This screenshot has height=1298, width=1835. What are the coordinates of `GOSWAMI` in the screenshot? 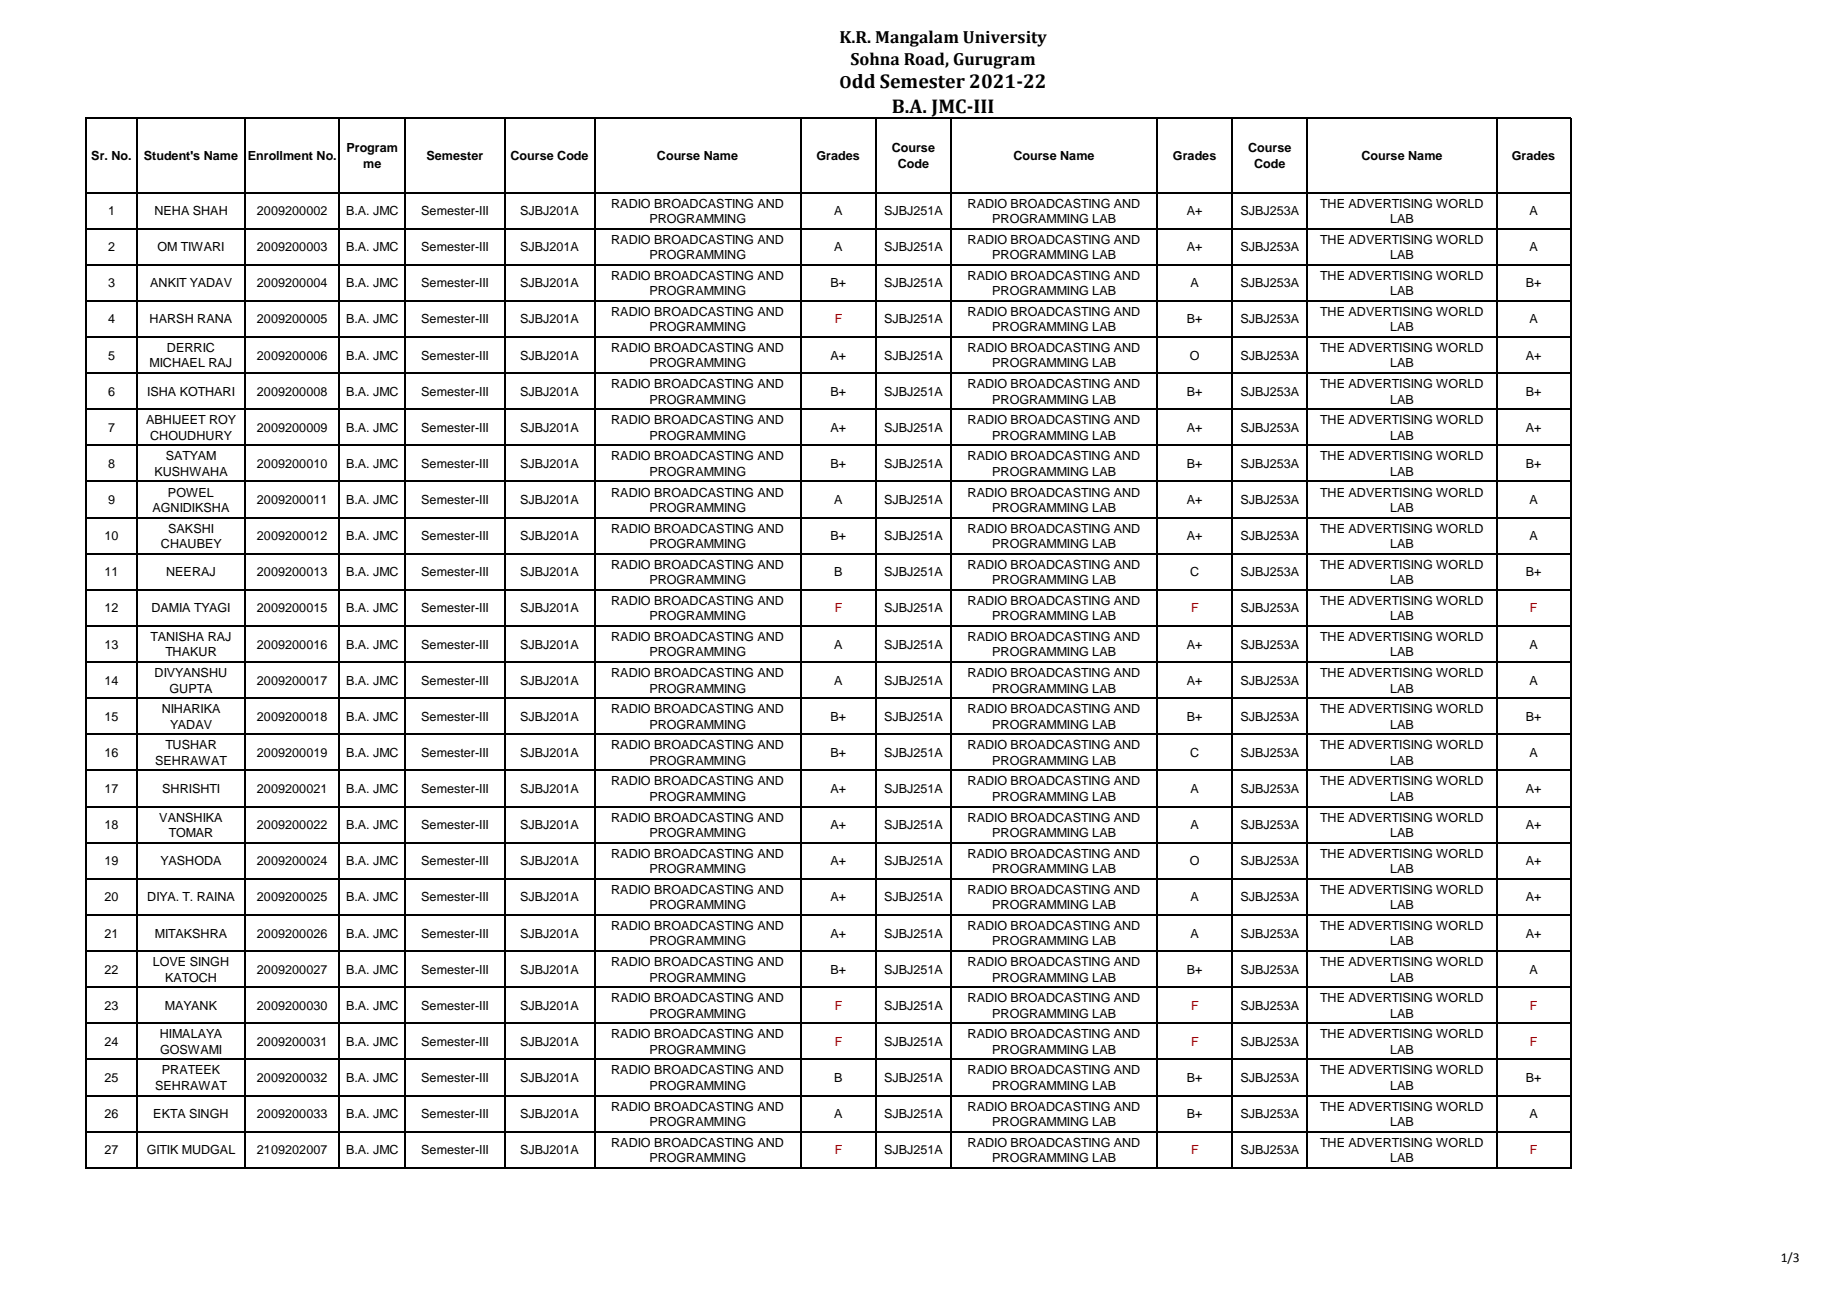 It's located at (190, 1049).
